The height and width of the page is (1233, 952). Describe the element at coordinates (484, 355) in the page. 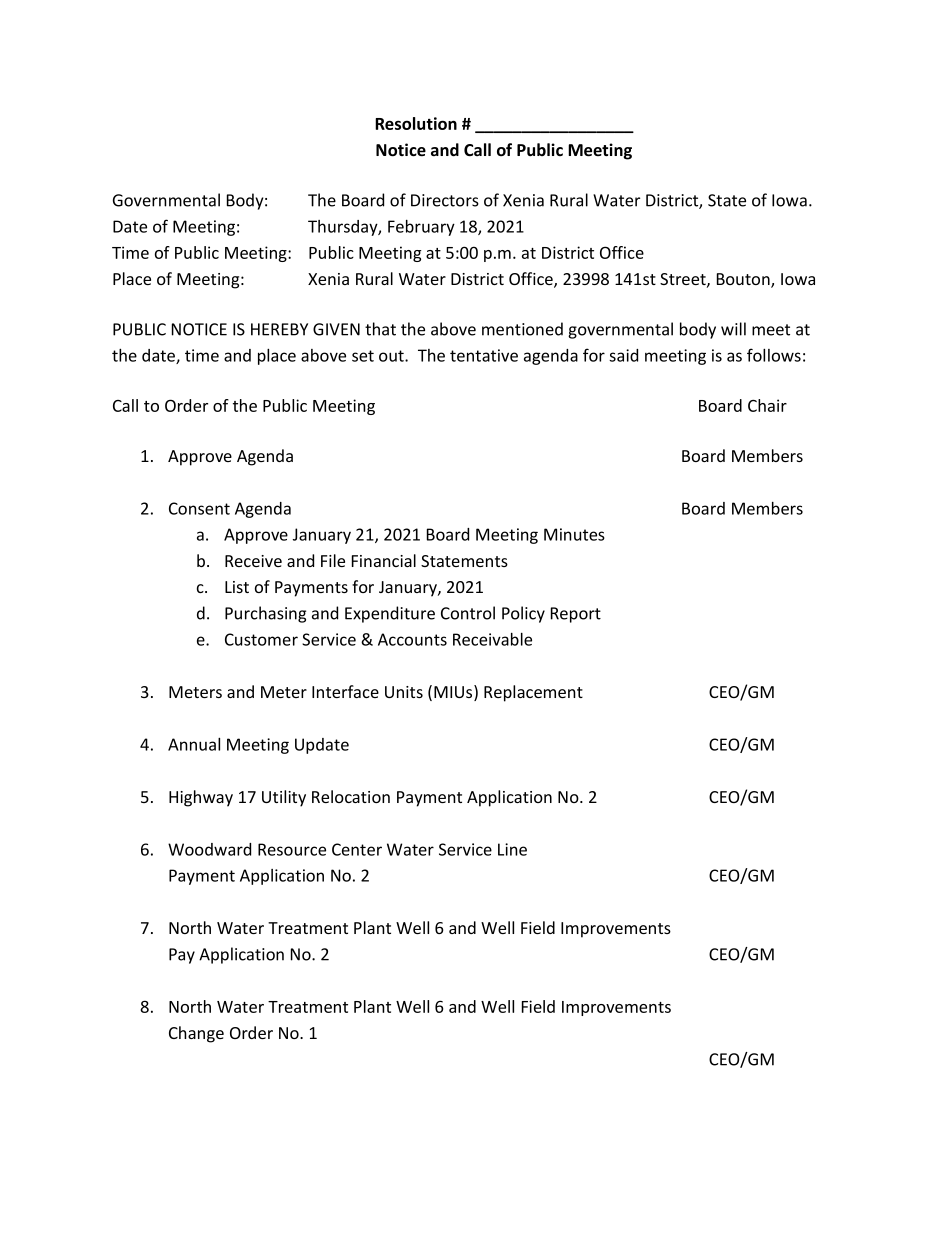

I see `tentative` at that location.
